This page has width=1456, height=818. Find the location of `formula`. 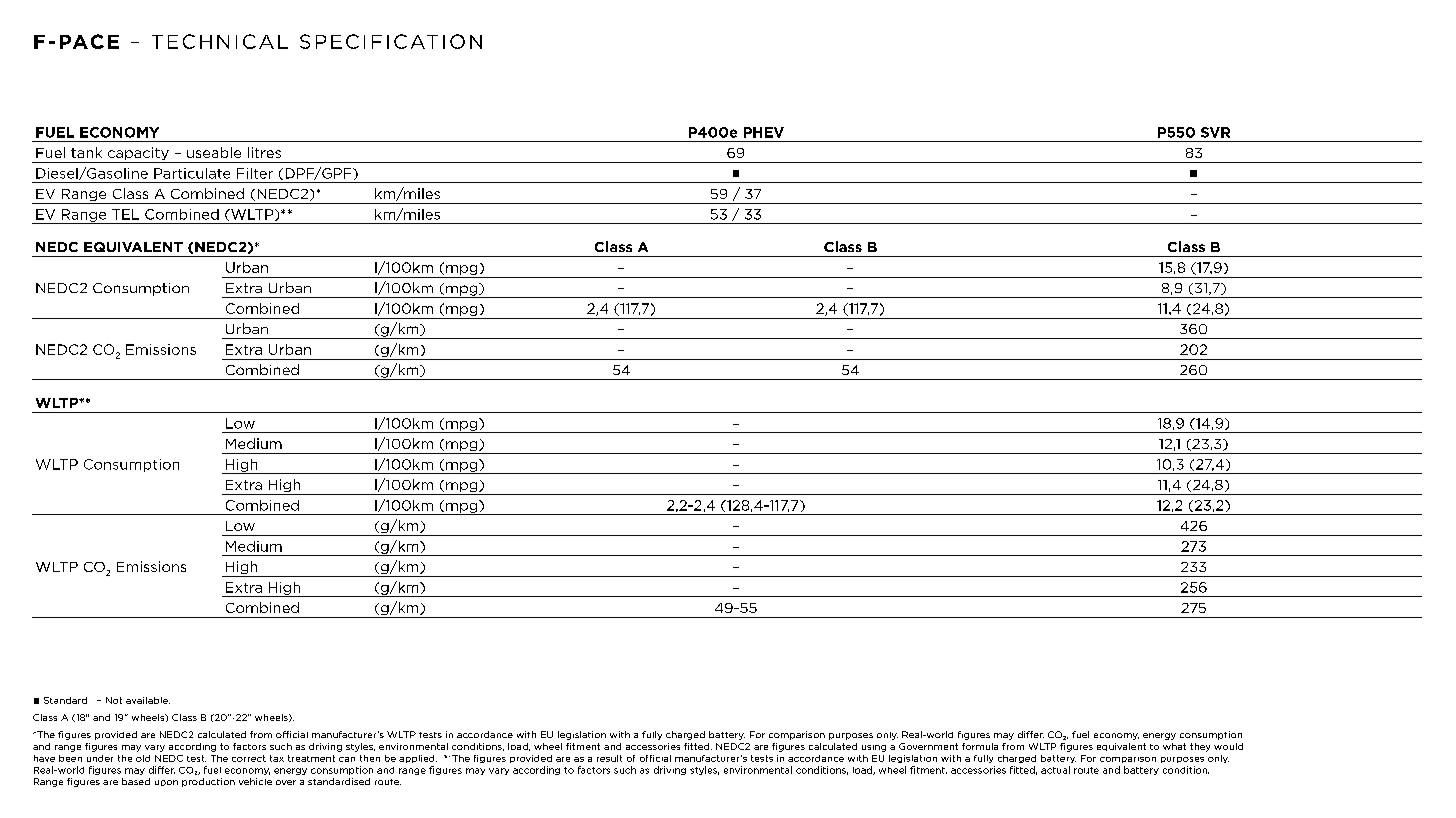

formula is located at coordinates (980, 746).
